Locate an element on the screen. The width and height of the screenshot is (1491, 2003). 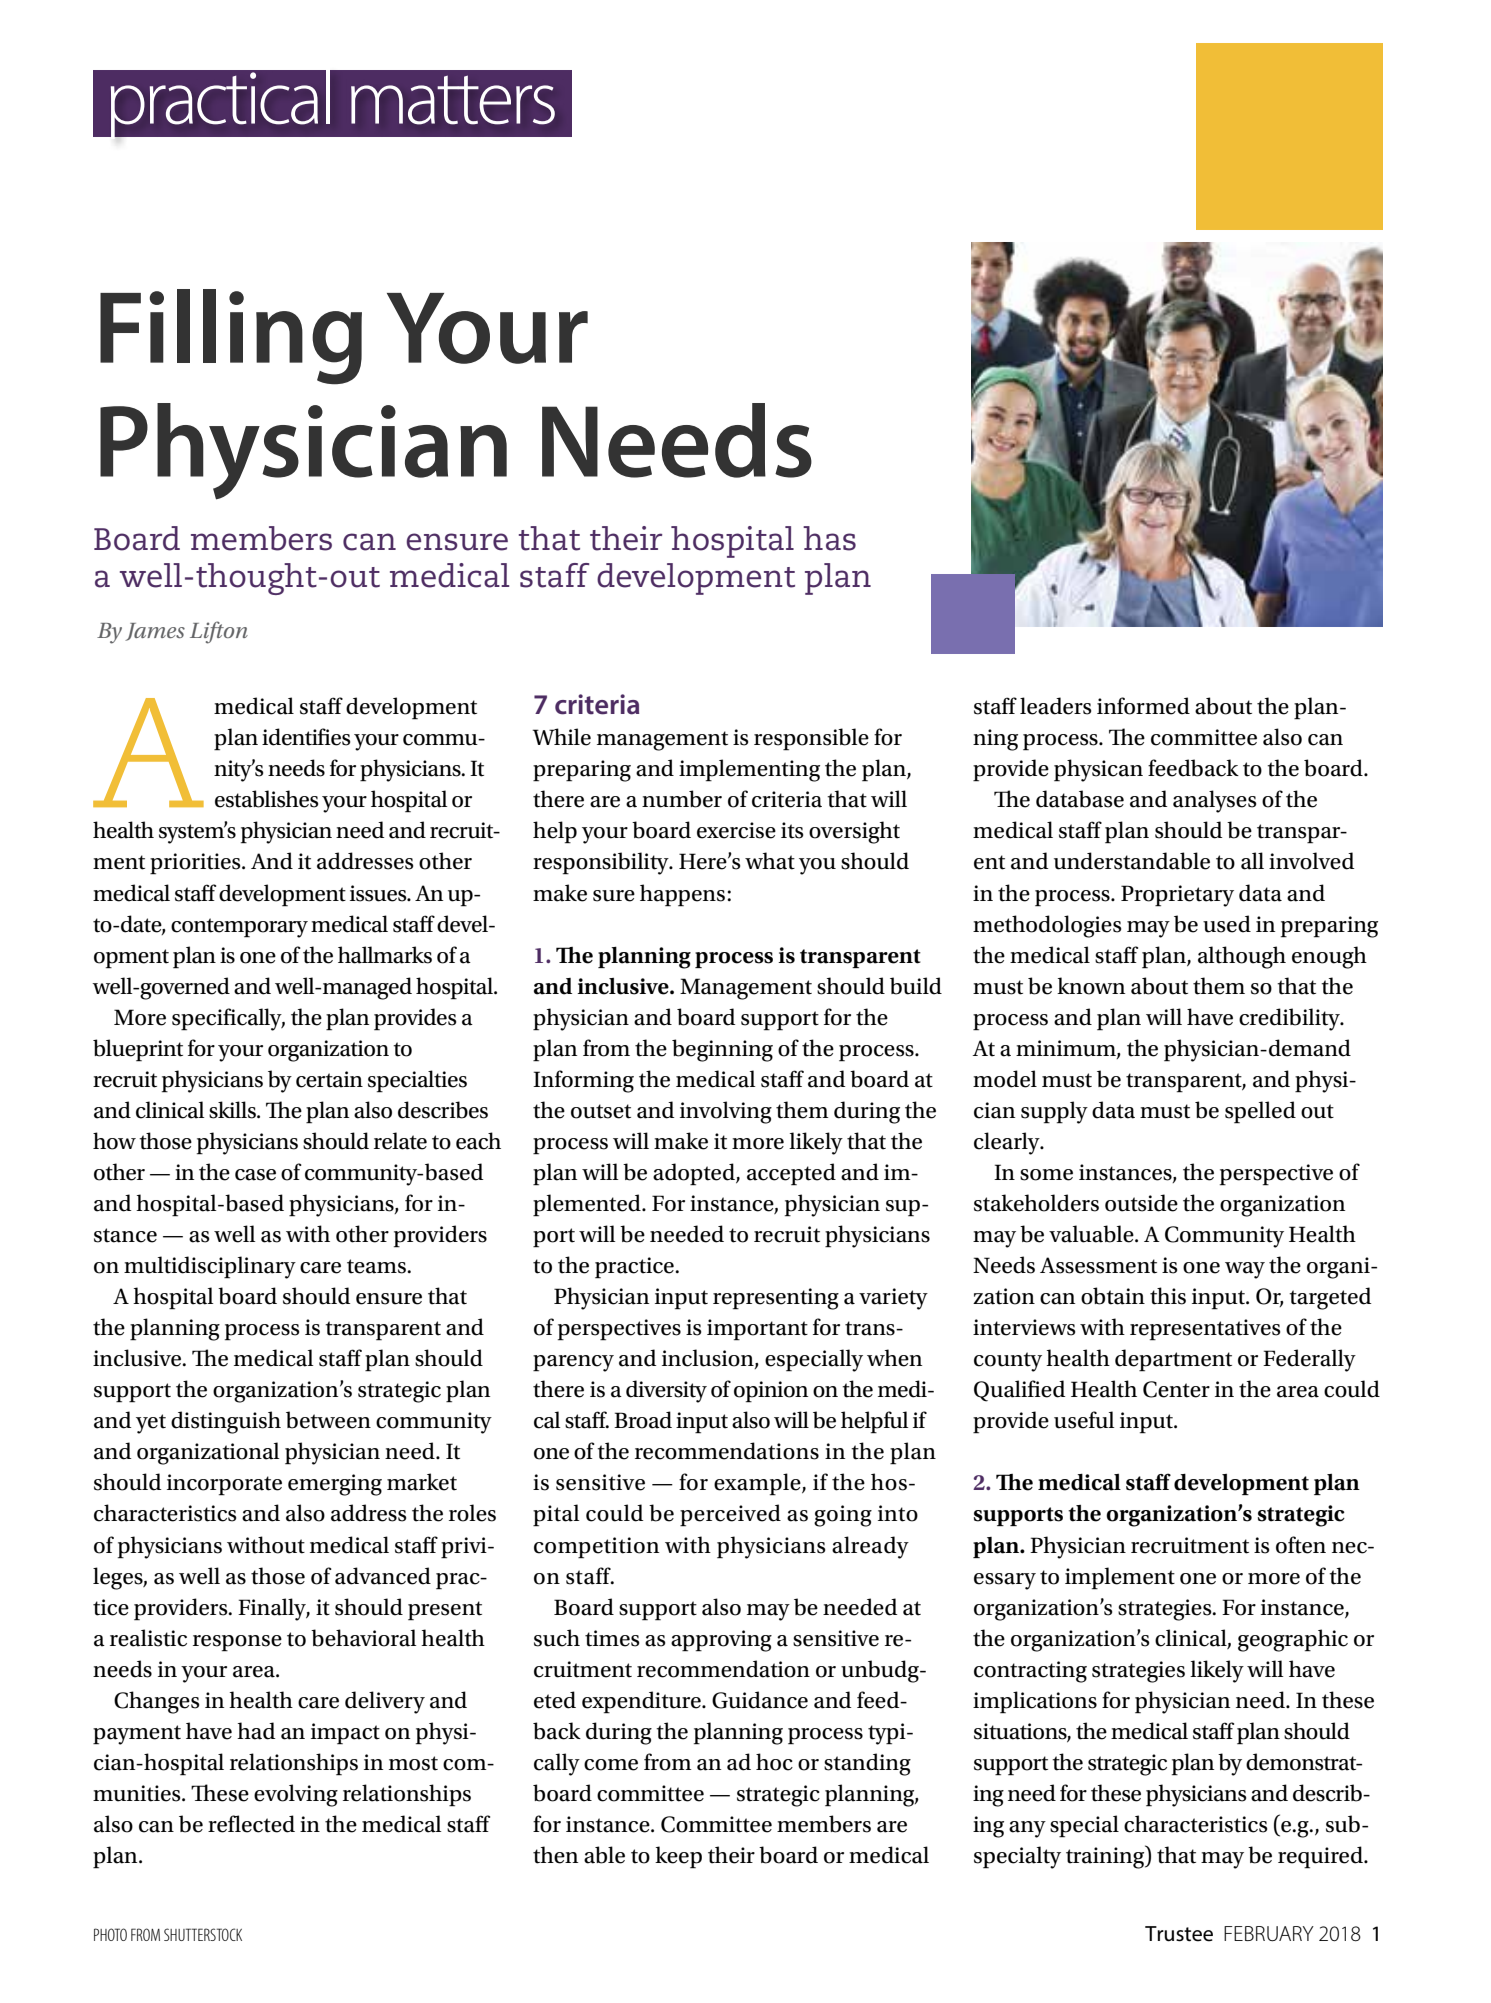
opinion is located at coordinates (771, 1392).
